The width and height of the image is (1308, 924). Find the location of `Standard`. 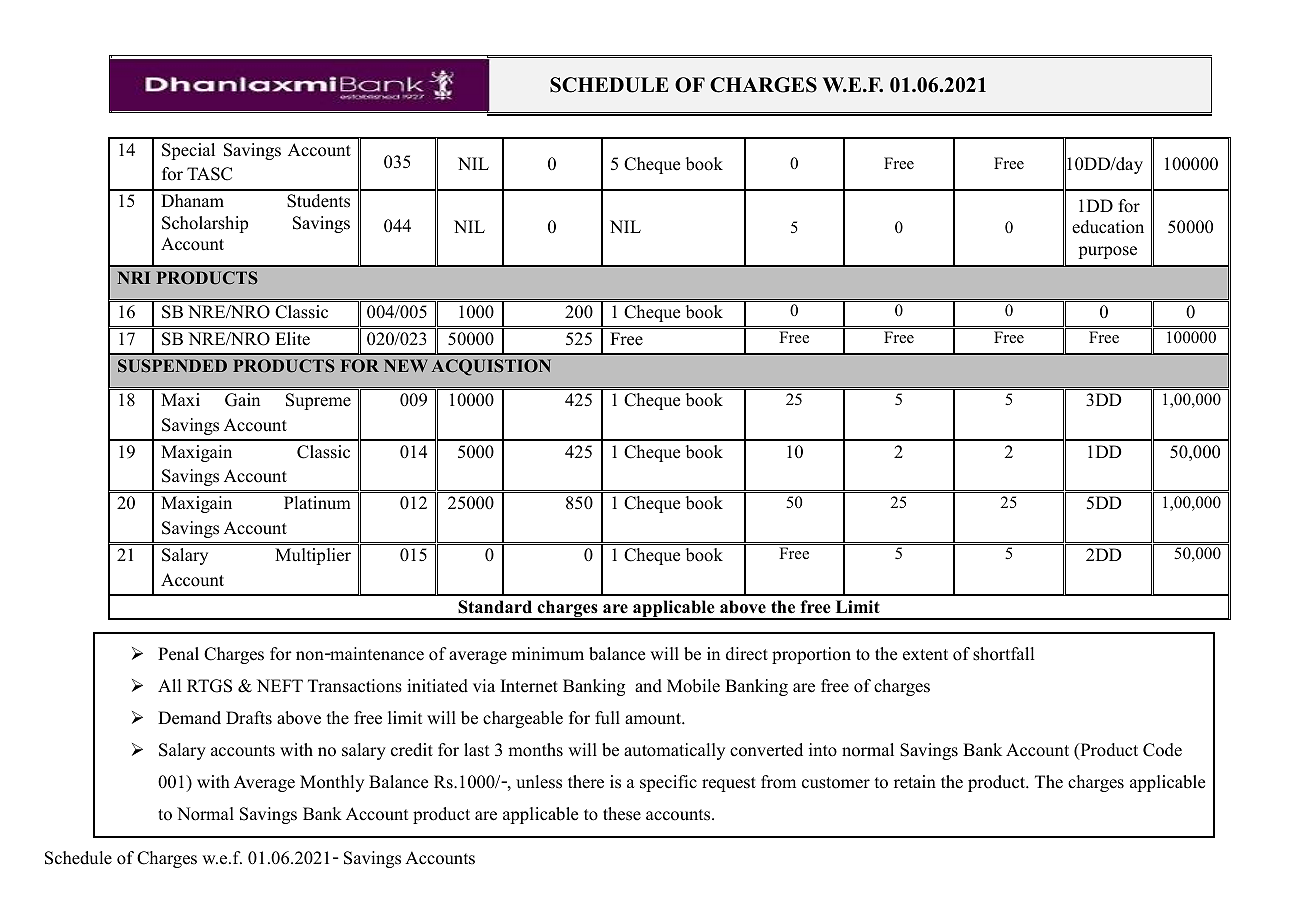

Standard is located at coordinates (495, 607).
